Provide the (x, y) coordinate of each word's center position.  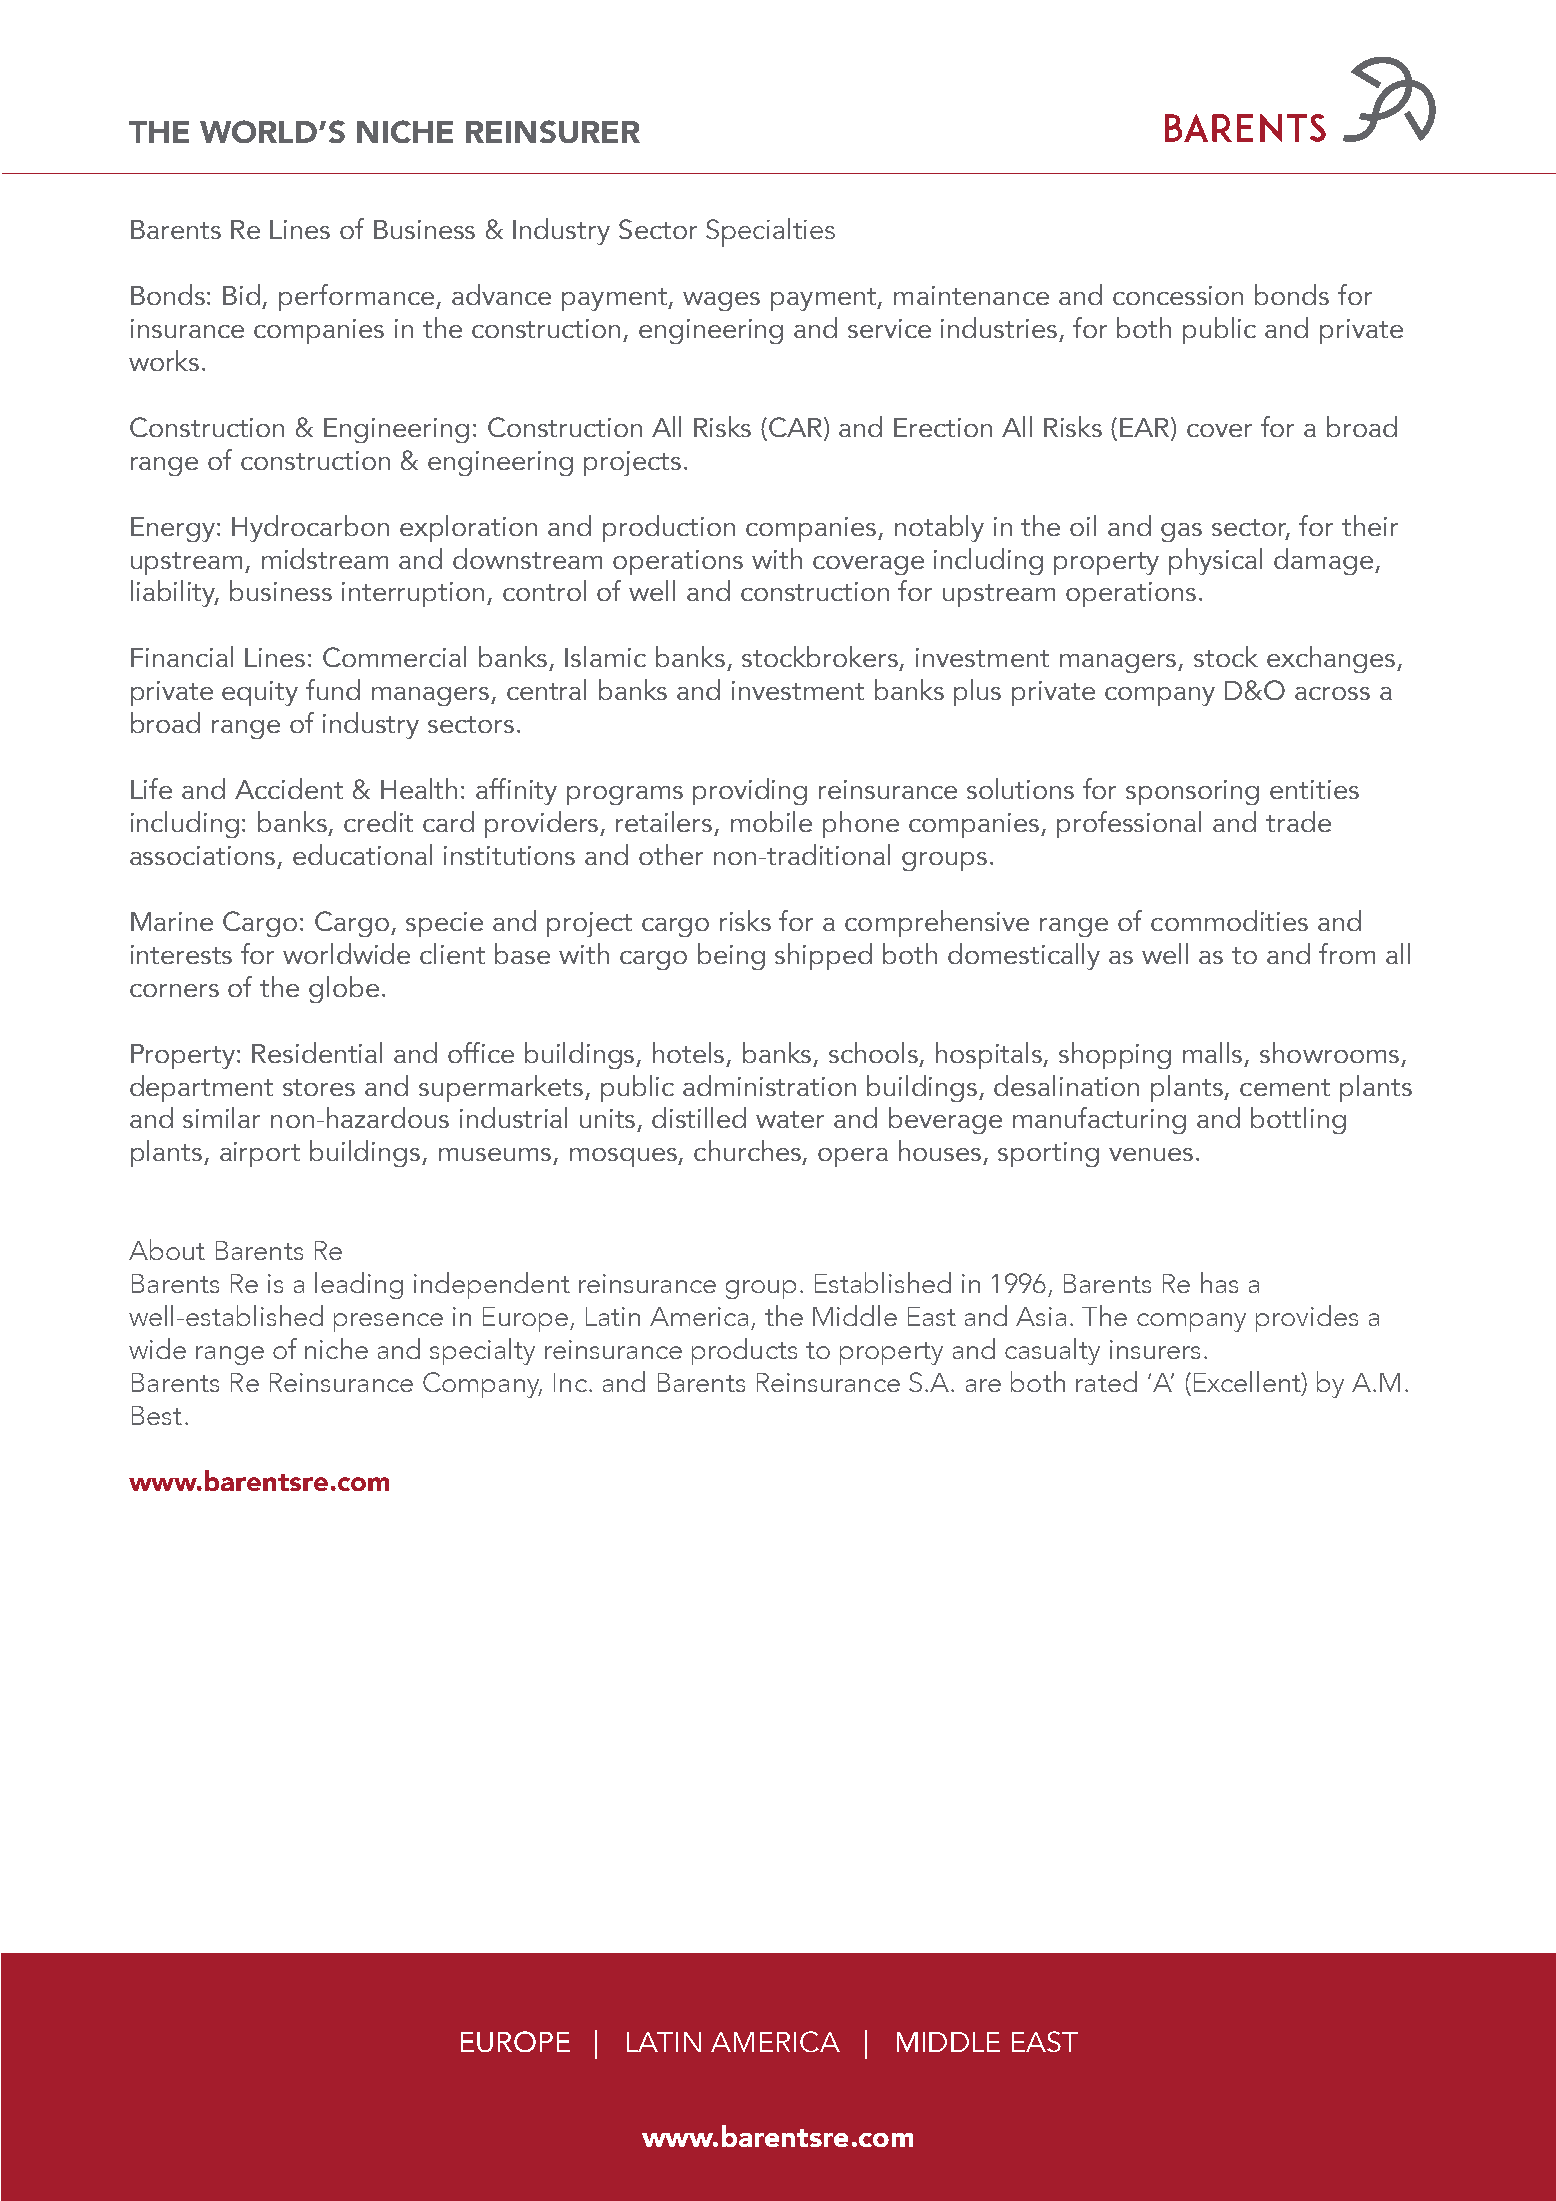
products (744, 1351)
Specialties (770, 232)
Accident (289, 788)
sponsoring (1192, 792)
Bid (241, 294)
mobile (771, 821)
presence (388, 1322)
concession (1178, 295)
